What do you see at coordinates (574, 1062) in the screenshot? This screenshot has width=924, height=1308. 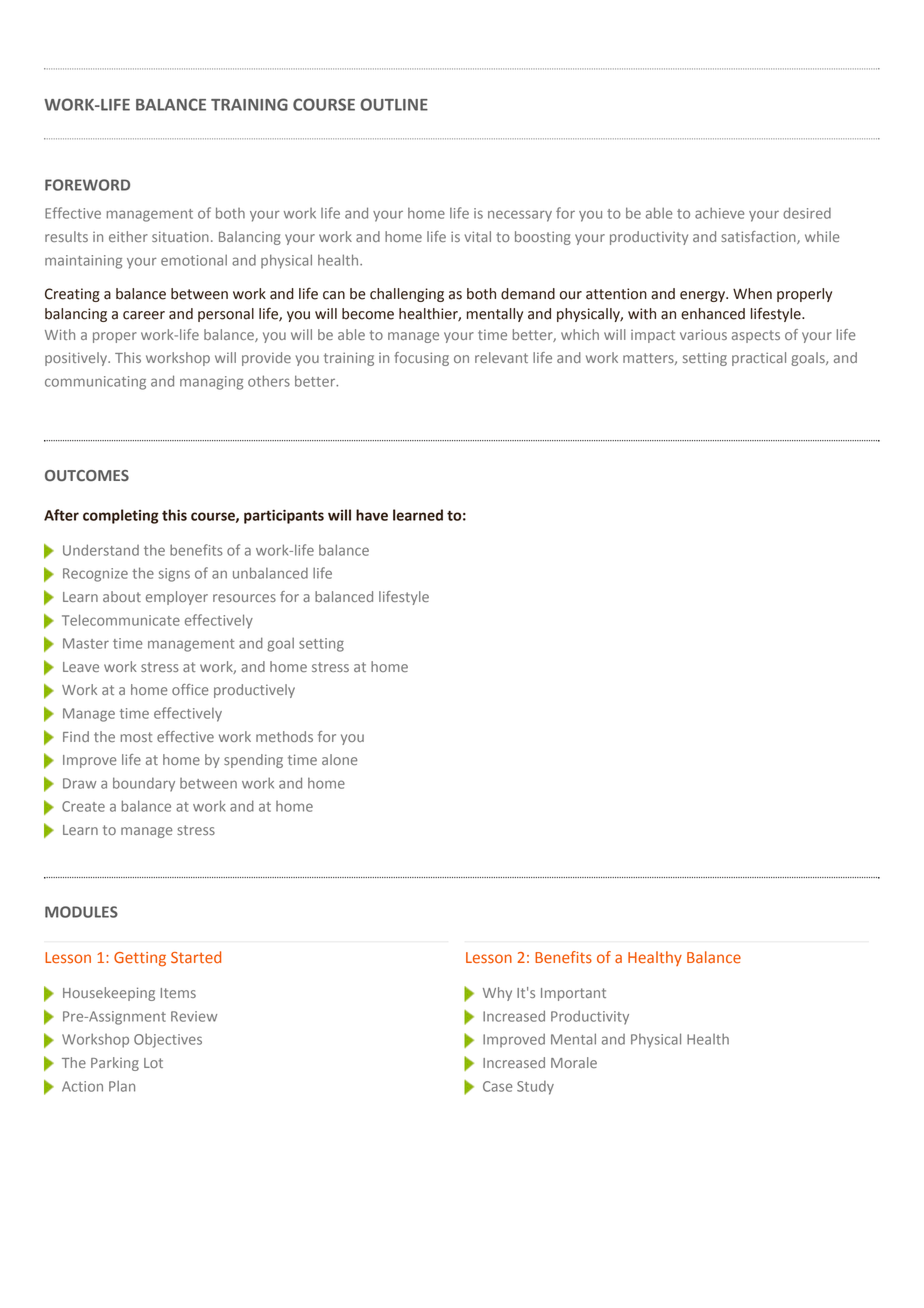 I see `Morale` at bounding box center [574, 1062].
